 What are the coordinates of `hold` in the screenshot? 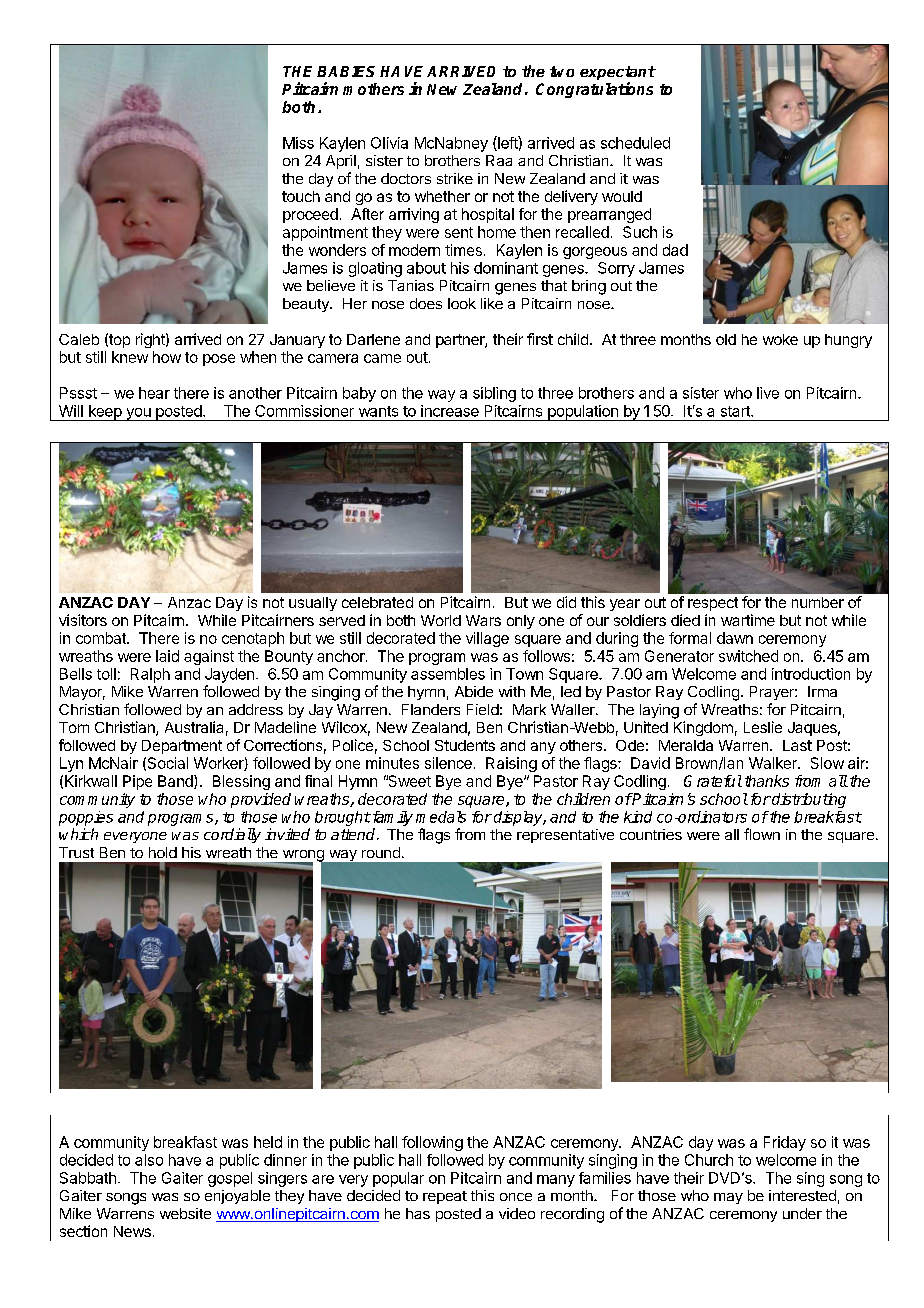 It's located at (163, 852).
